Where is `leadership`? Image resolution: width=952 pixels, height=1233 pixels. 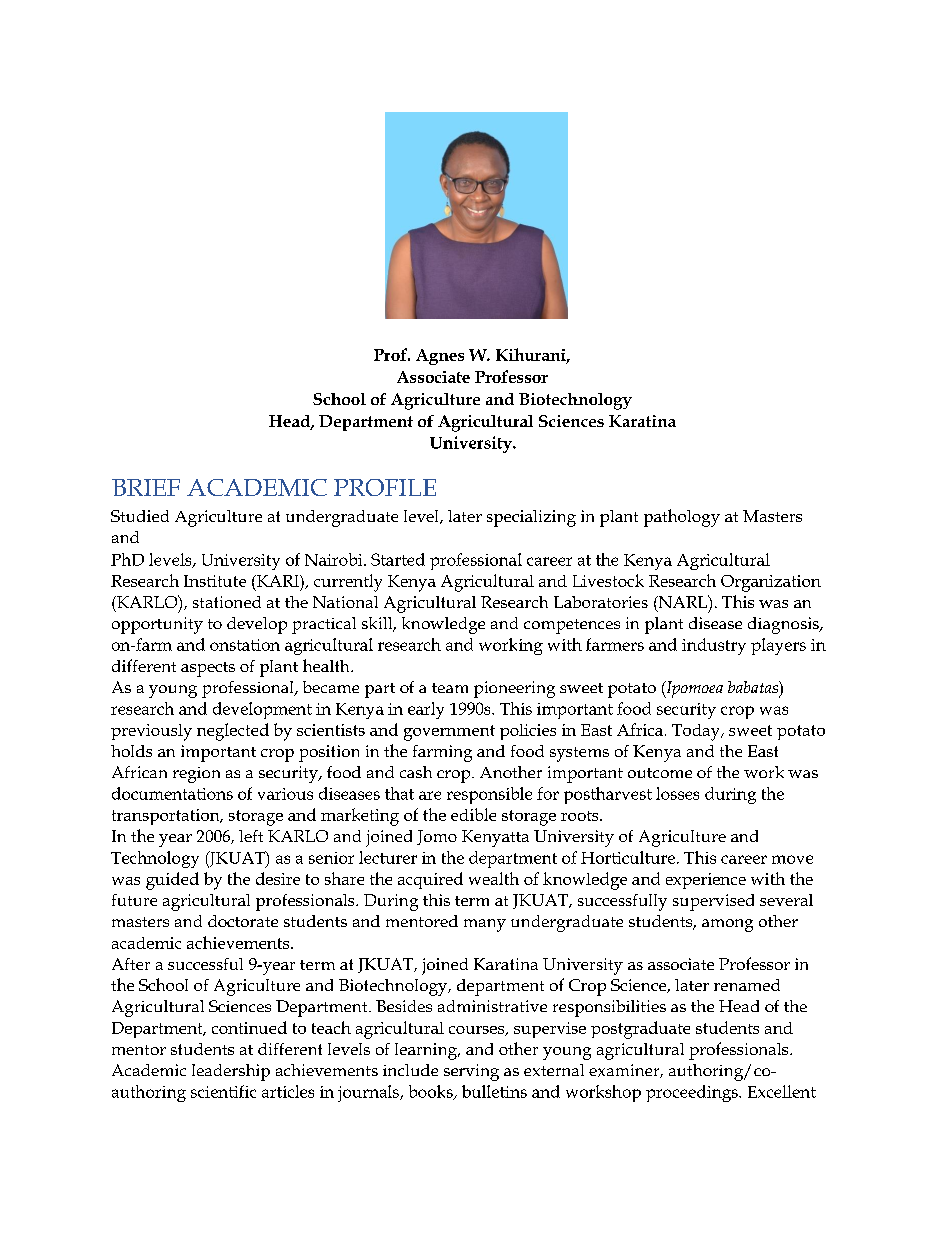
leadership is located at coordinates (231, 1072).
